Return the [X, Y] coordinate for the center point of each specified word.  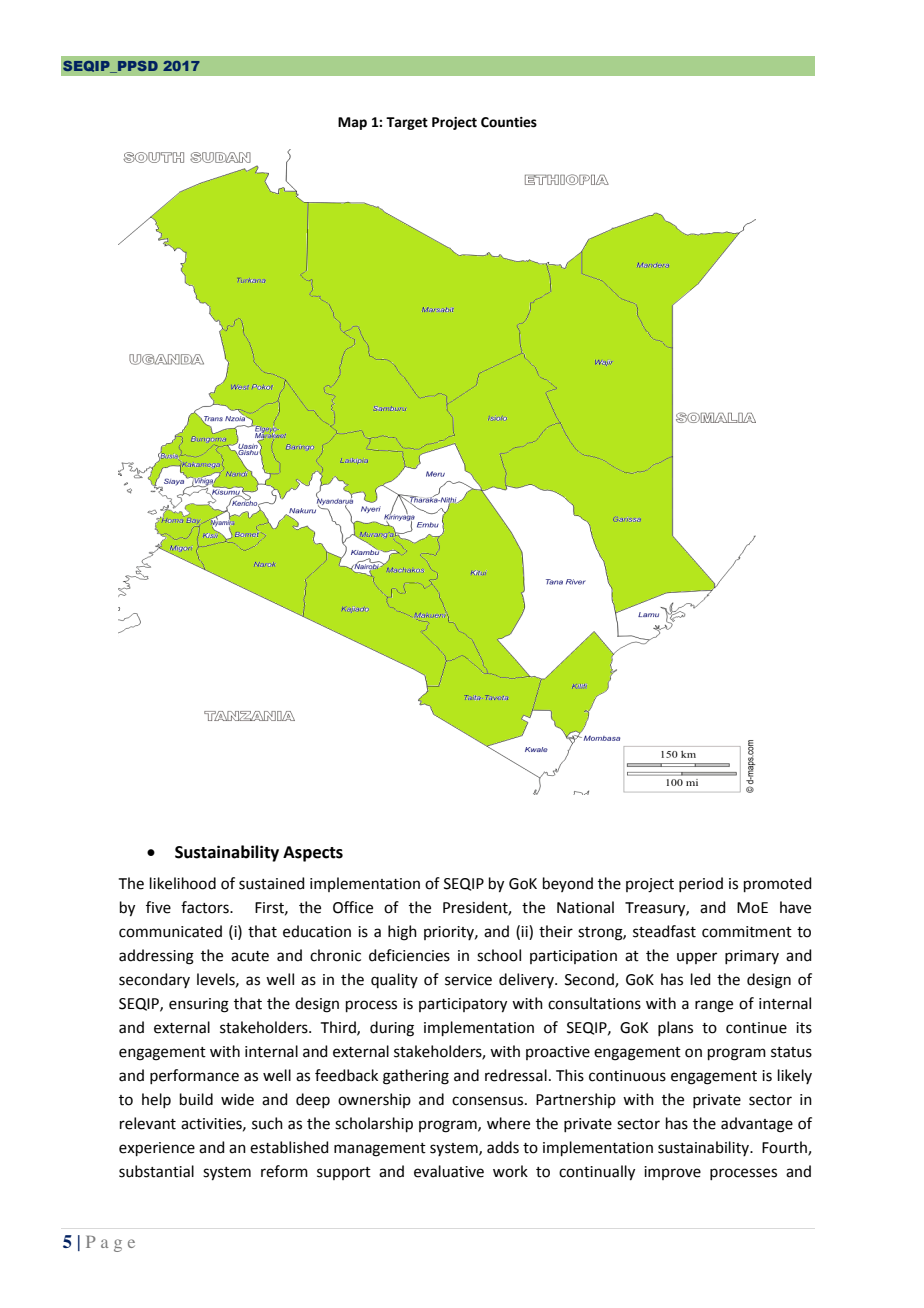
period [701, 884]
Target [407, 123]
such [267, 1123]
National [585, 907]
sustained [272, 883]
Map [352, 123]
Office [353, 907]
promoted [778, 884]
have [795, 907]
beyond [568, 884]
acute [250, 956]
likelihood [183, 883]
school [499, 955]
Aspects [313, 854]
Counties [509, 122]
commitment [747, 932]
